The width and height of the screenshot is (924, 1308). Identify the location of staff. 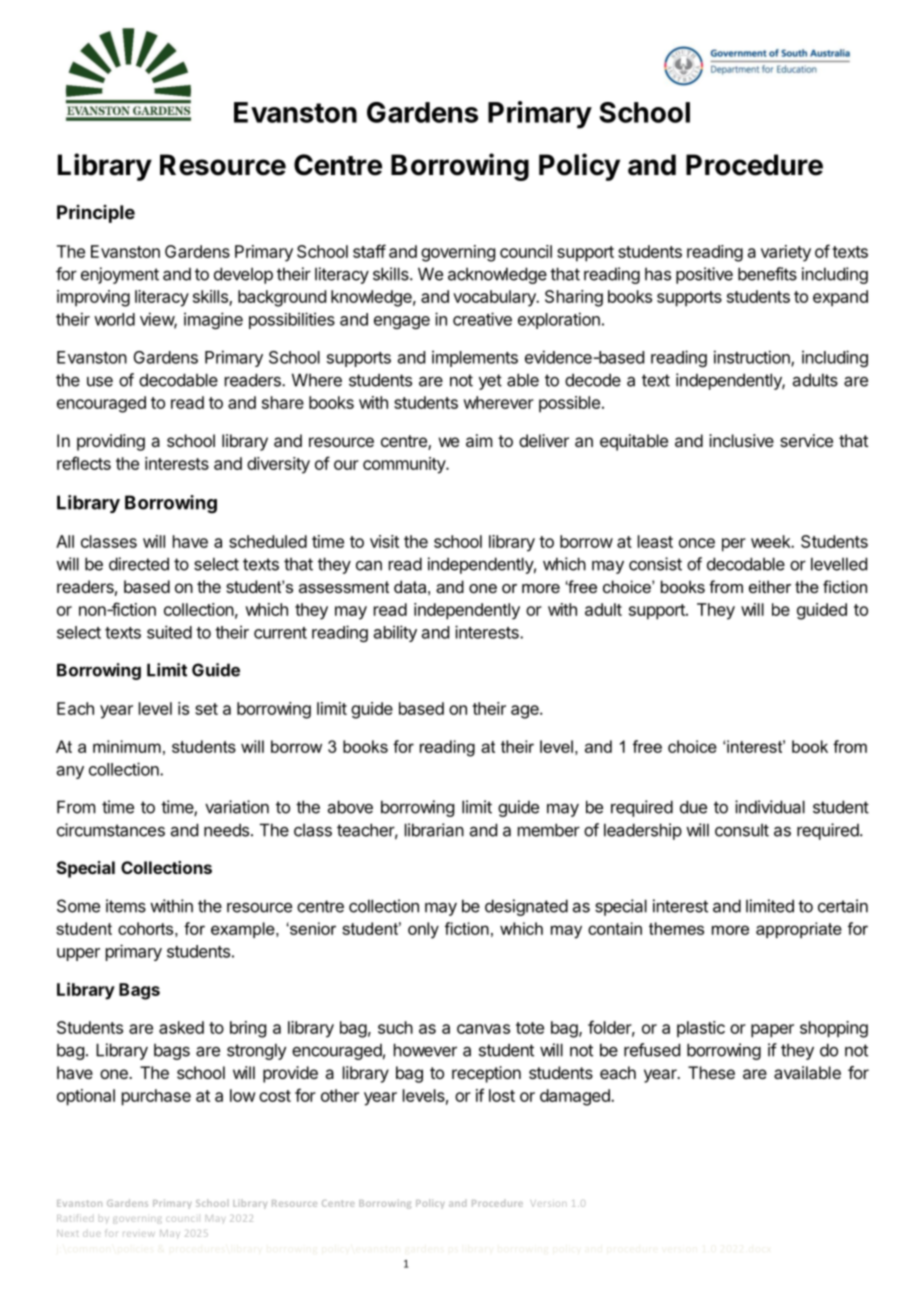
(369, 251).
